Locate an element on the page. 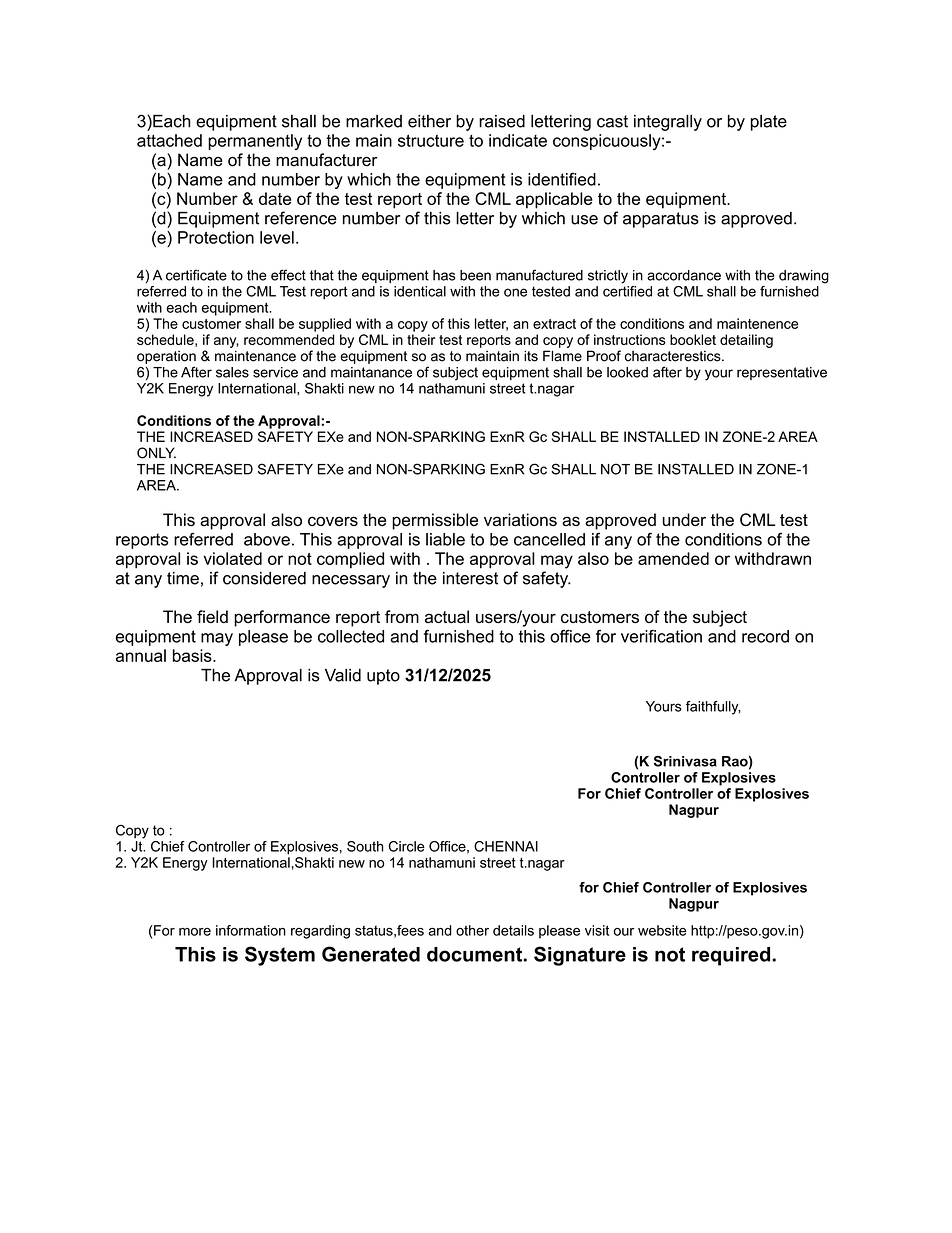  other is located at coordinates (472, 930).
